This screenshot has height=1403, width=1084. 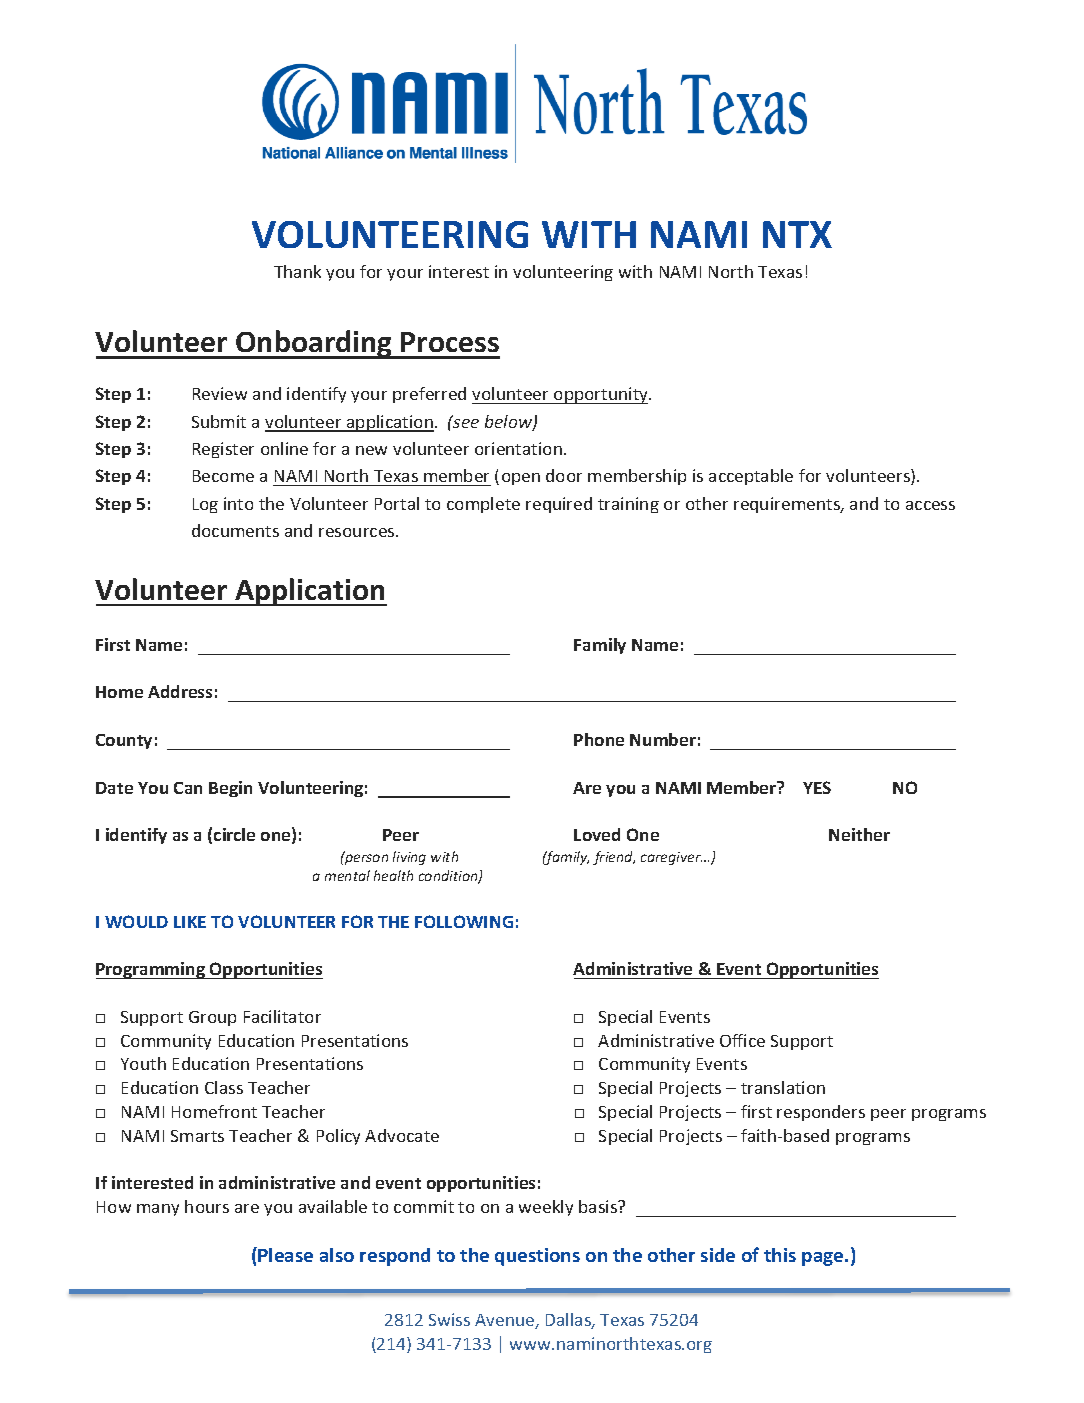 I want to click on Please, so click(x=285, y=1255).
